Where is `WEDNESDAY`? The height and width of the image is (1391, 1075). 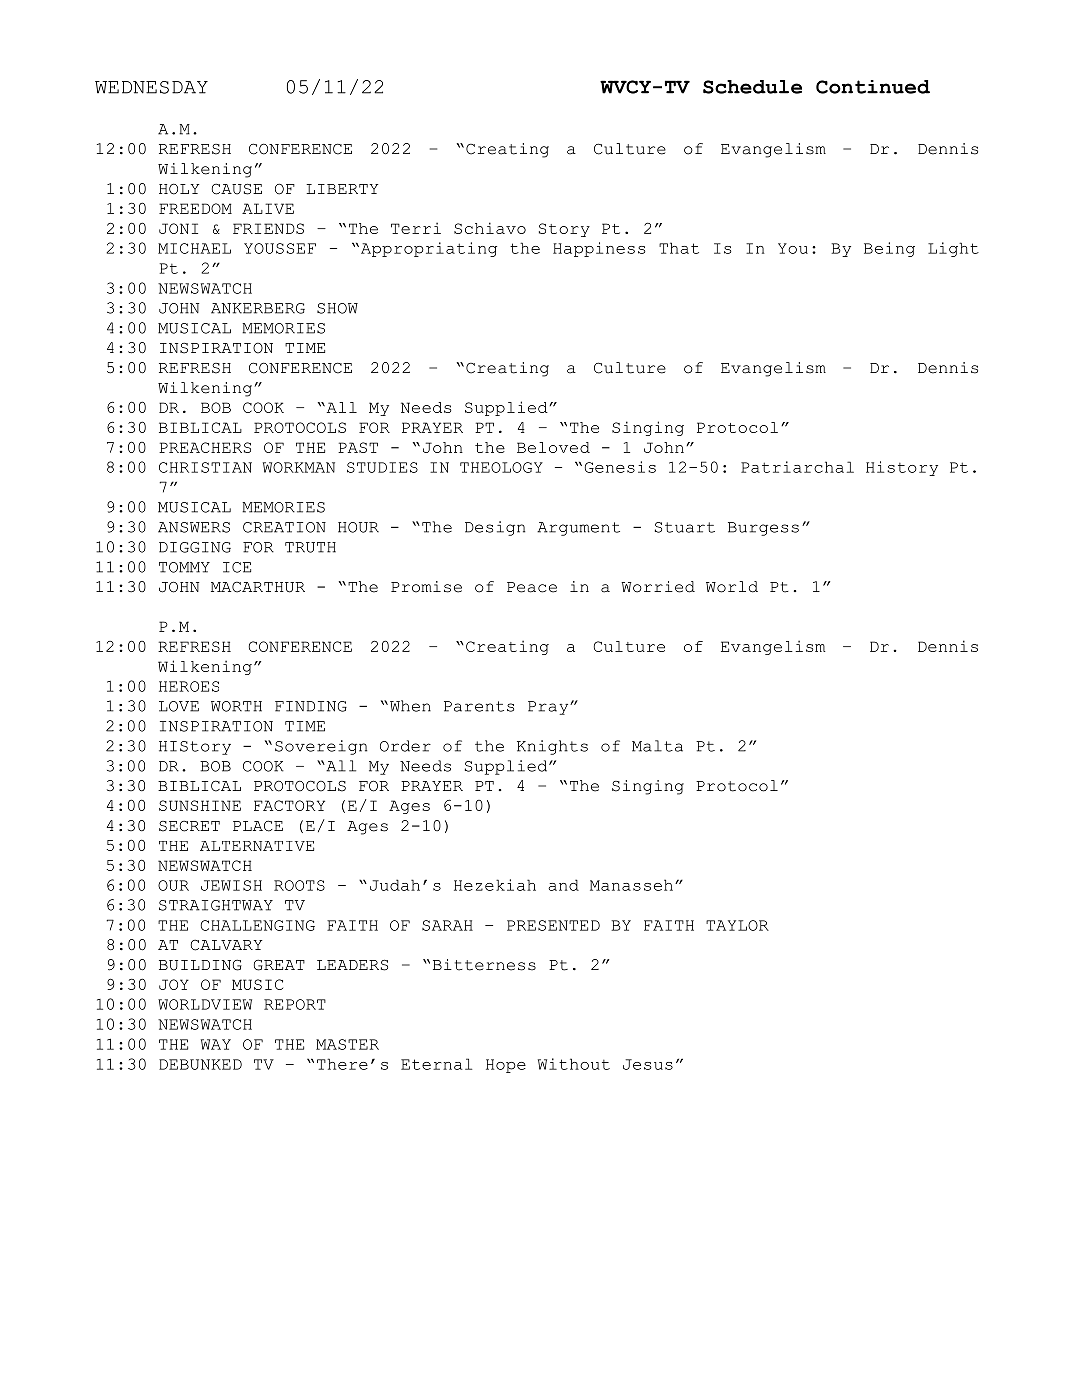 WEDNESDAY is located at coordinates (151, 87).
